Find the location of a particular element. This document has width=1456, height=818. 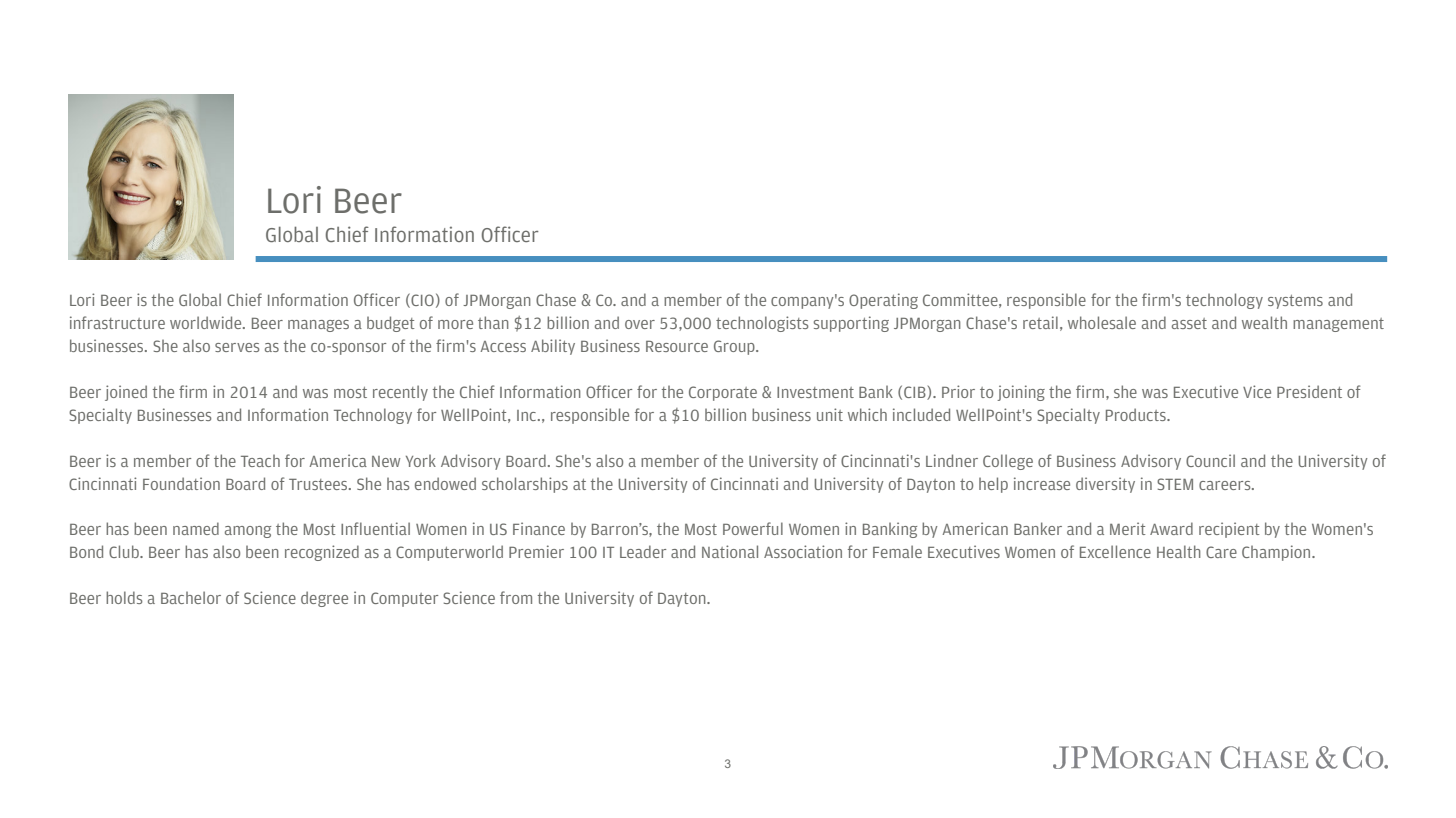

Teach is located at coordinates (260, 461).
